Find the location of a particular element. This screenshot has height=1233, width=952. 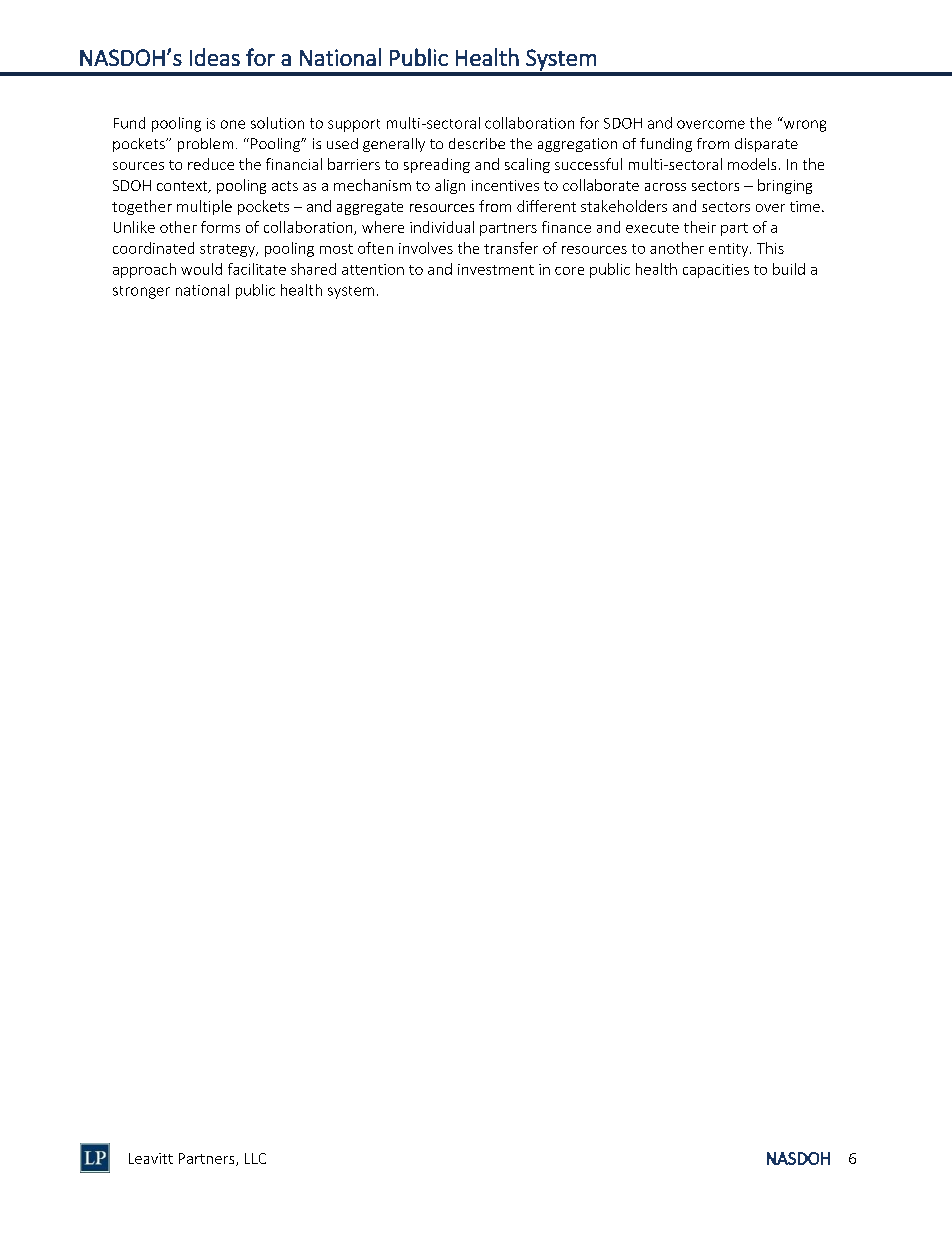

describe is located at coordinates (477, 143).
